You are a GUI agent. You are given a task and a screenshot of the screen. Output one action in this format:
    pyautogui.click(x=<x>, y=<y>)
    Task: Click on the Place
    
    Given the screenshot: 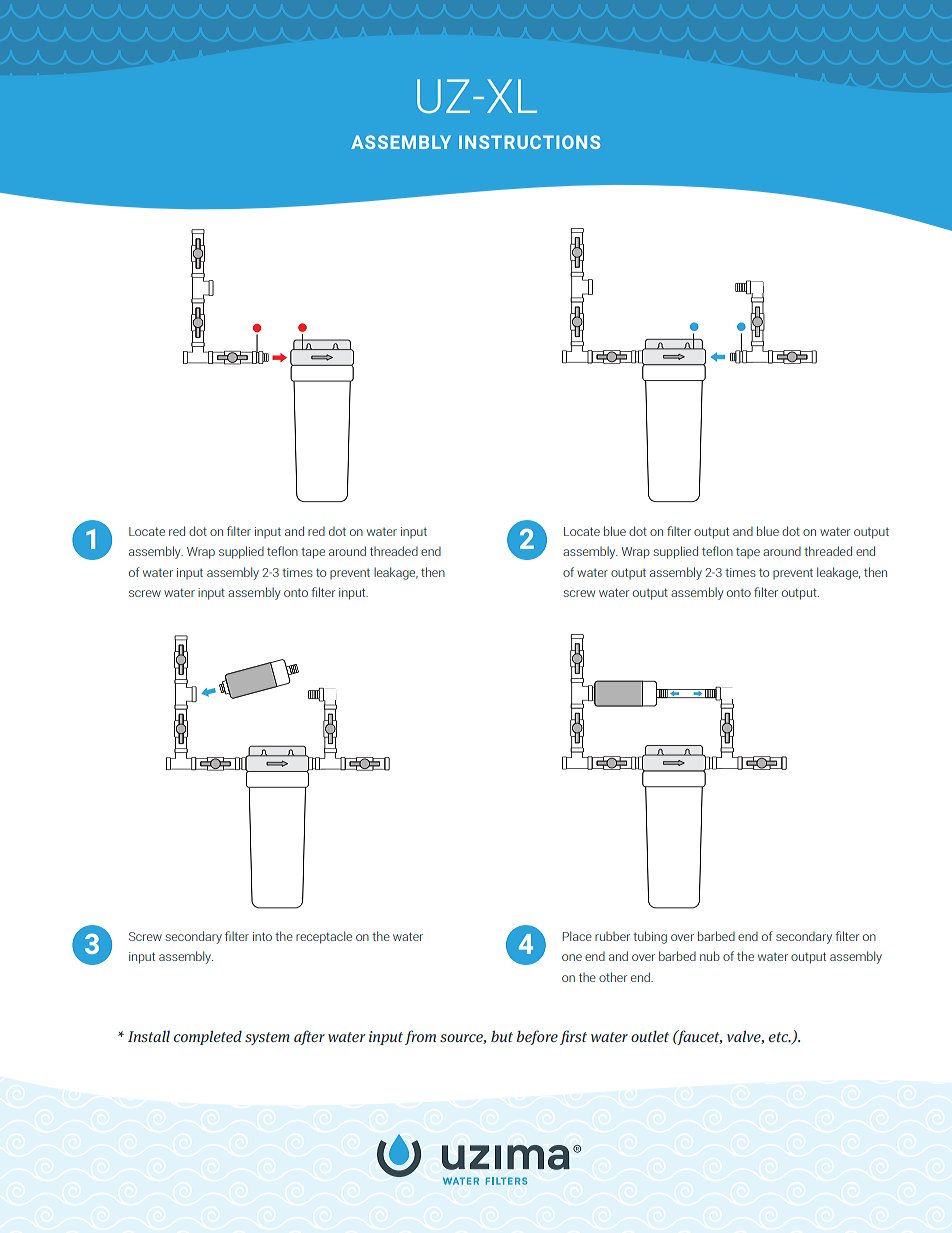 What is the action you would take?
    pyautogui.click(x=577, y=936)
